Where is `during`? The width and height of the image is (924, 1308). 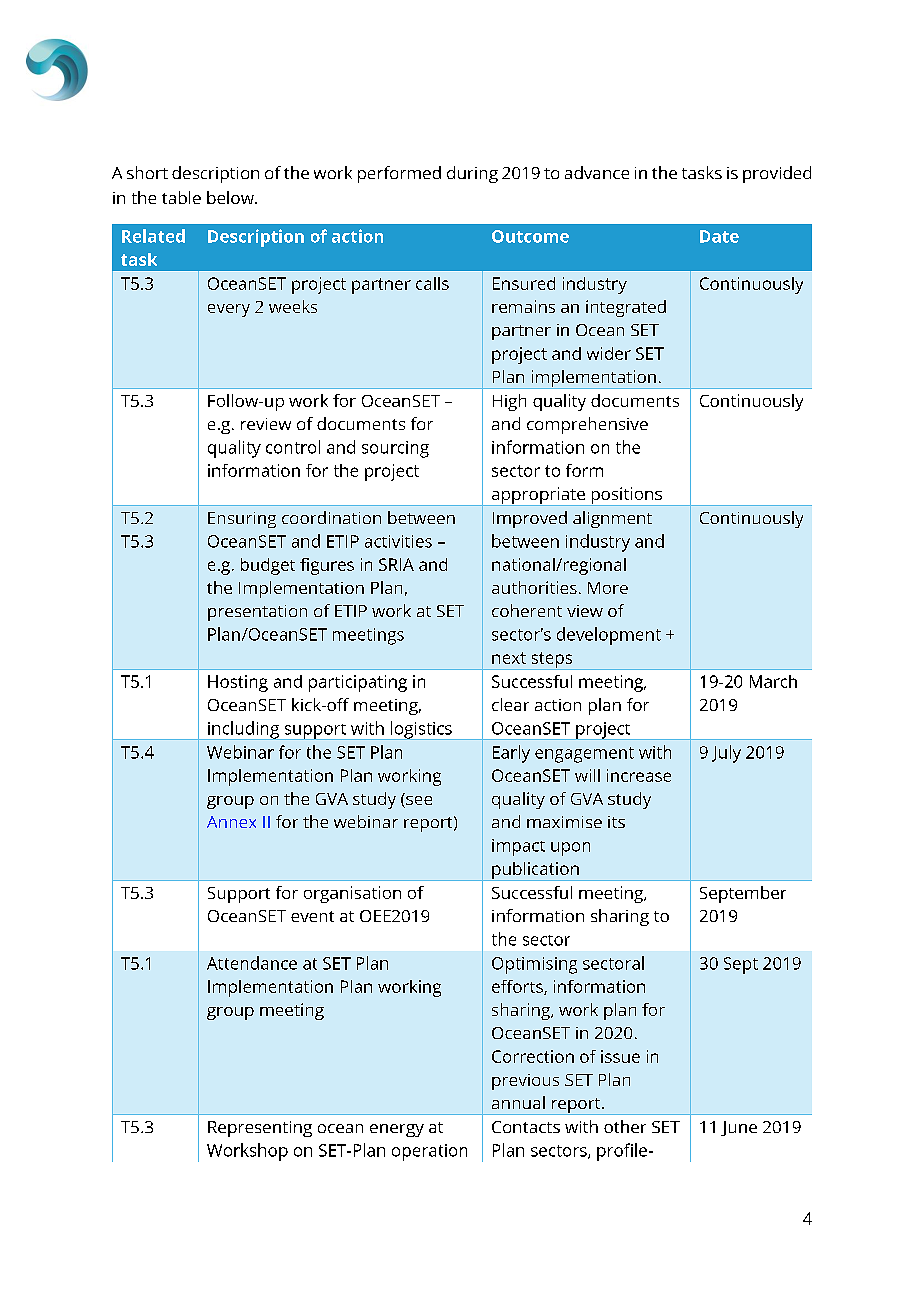 during is located at coordinates (472, 174).
